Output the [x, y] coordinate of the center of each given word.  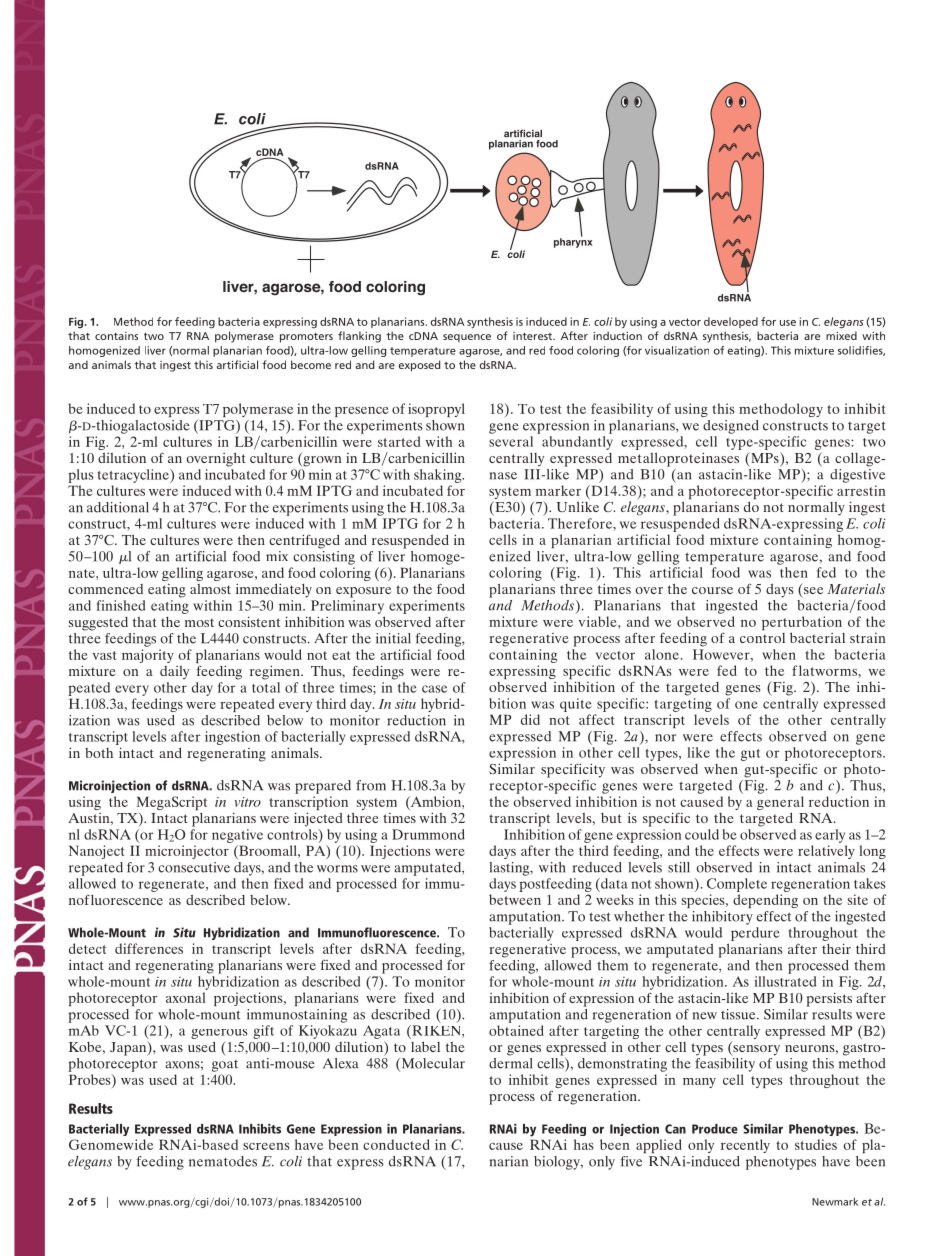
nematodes [223, 1161]
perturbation [802, 624]
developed [731, 322]
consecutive [194, 867]
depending [765, 901]
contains [116, 336]
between [515, 899]
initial [393, 638]
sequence [467, 338]
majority [148, 656]
